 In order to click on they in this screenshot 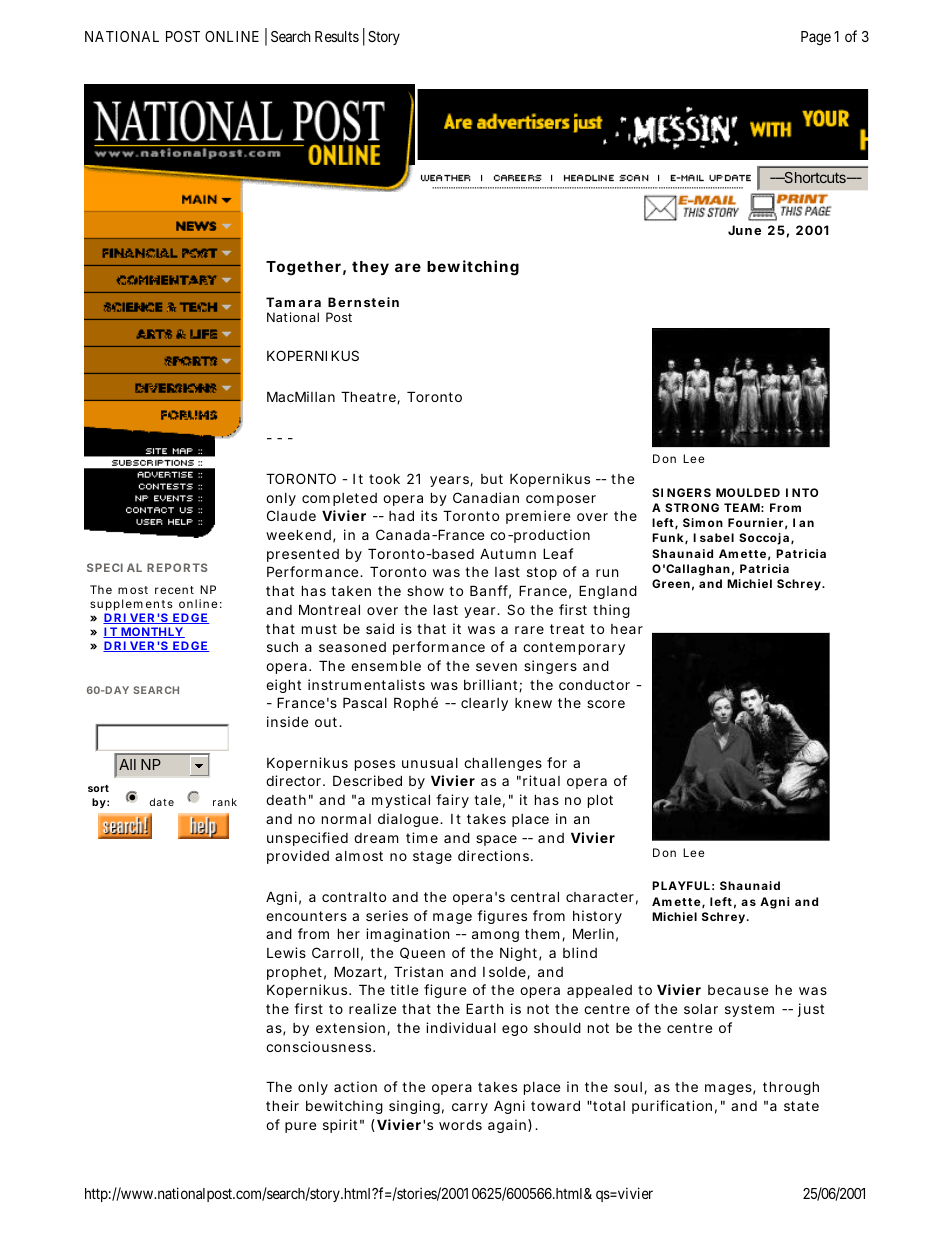, I will do `click(370, 268)`.
